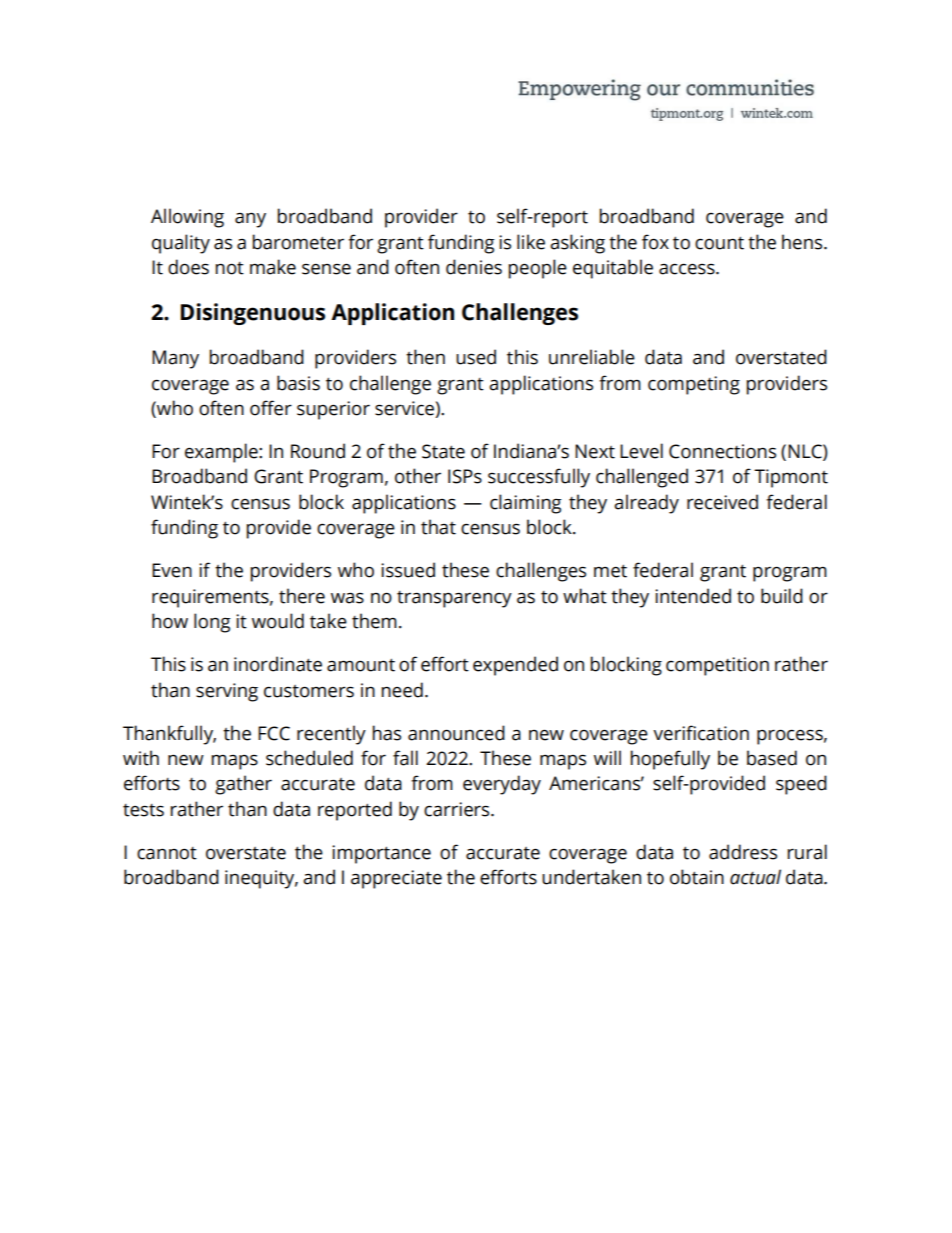 This screenshot has height=1233, width=952. I want to click on like, so click(531, 242).
